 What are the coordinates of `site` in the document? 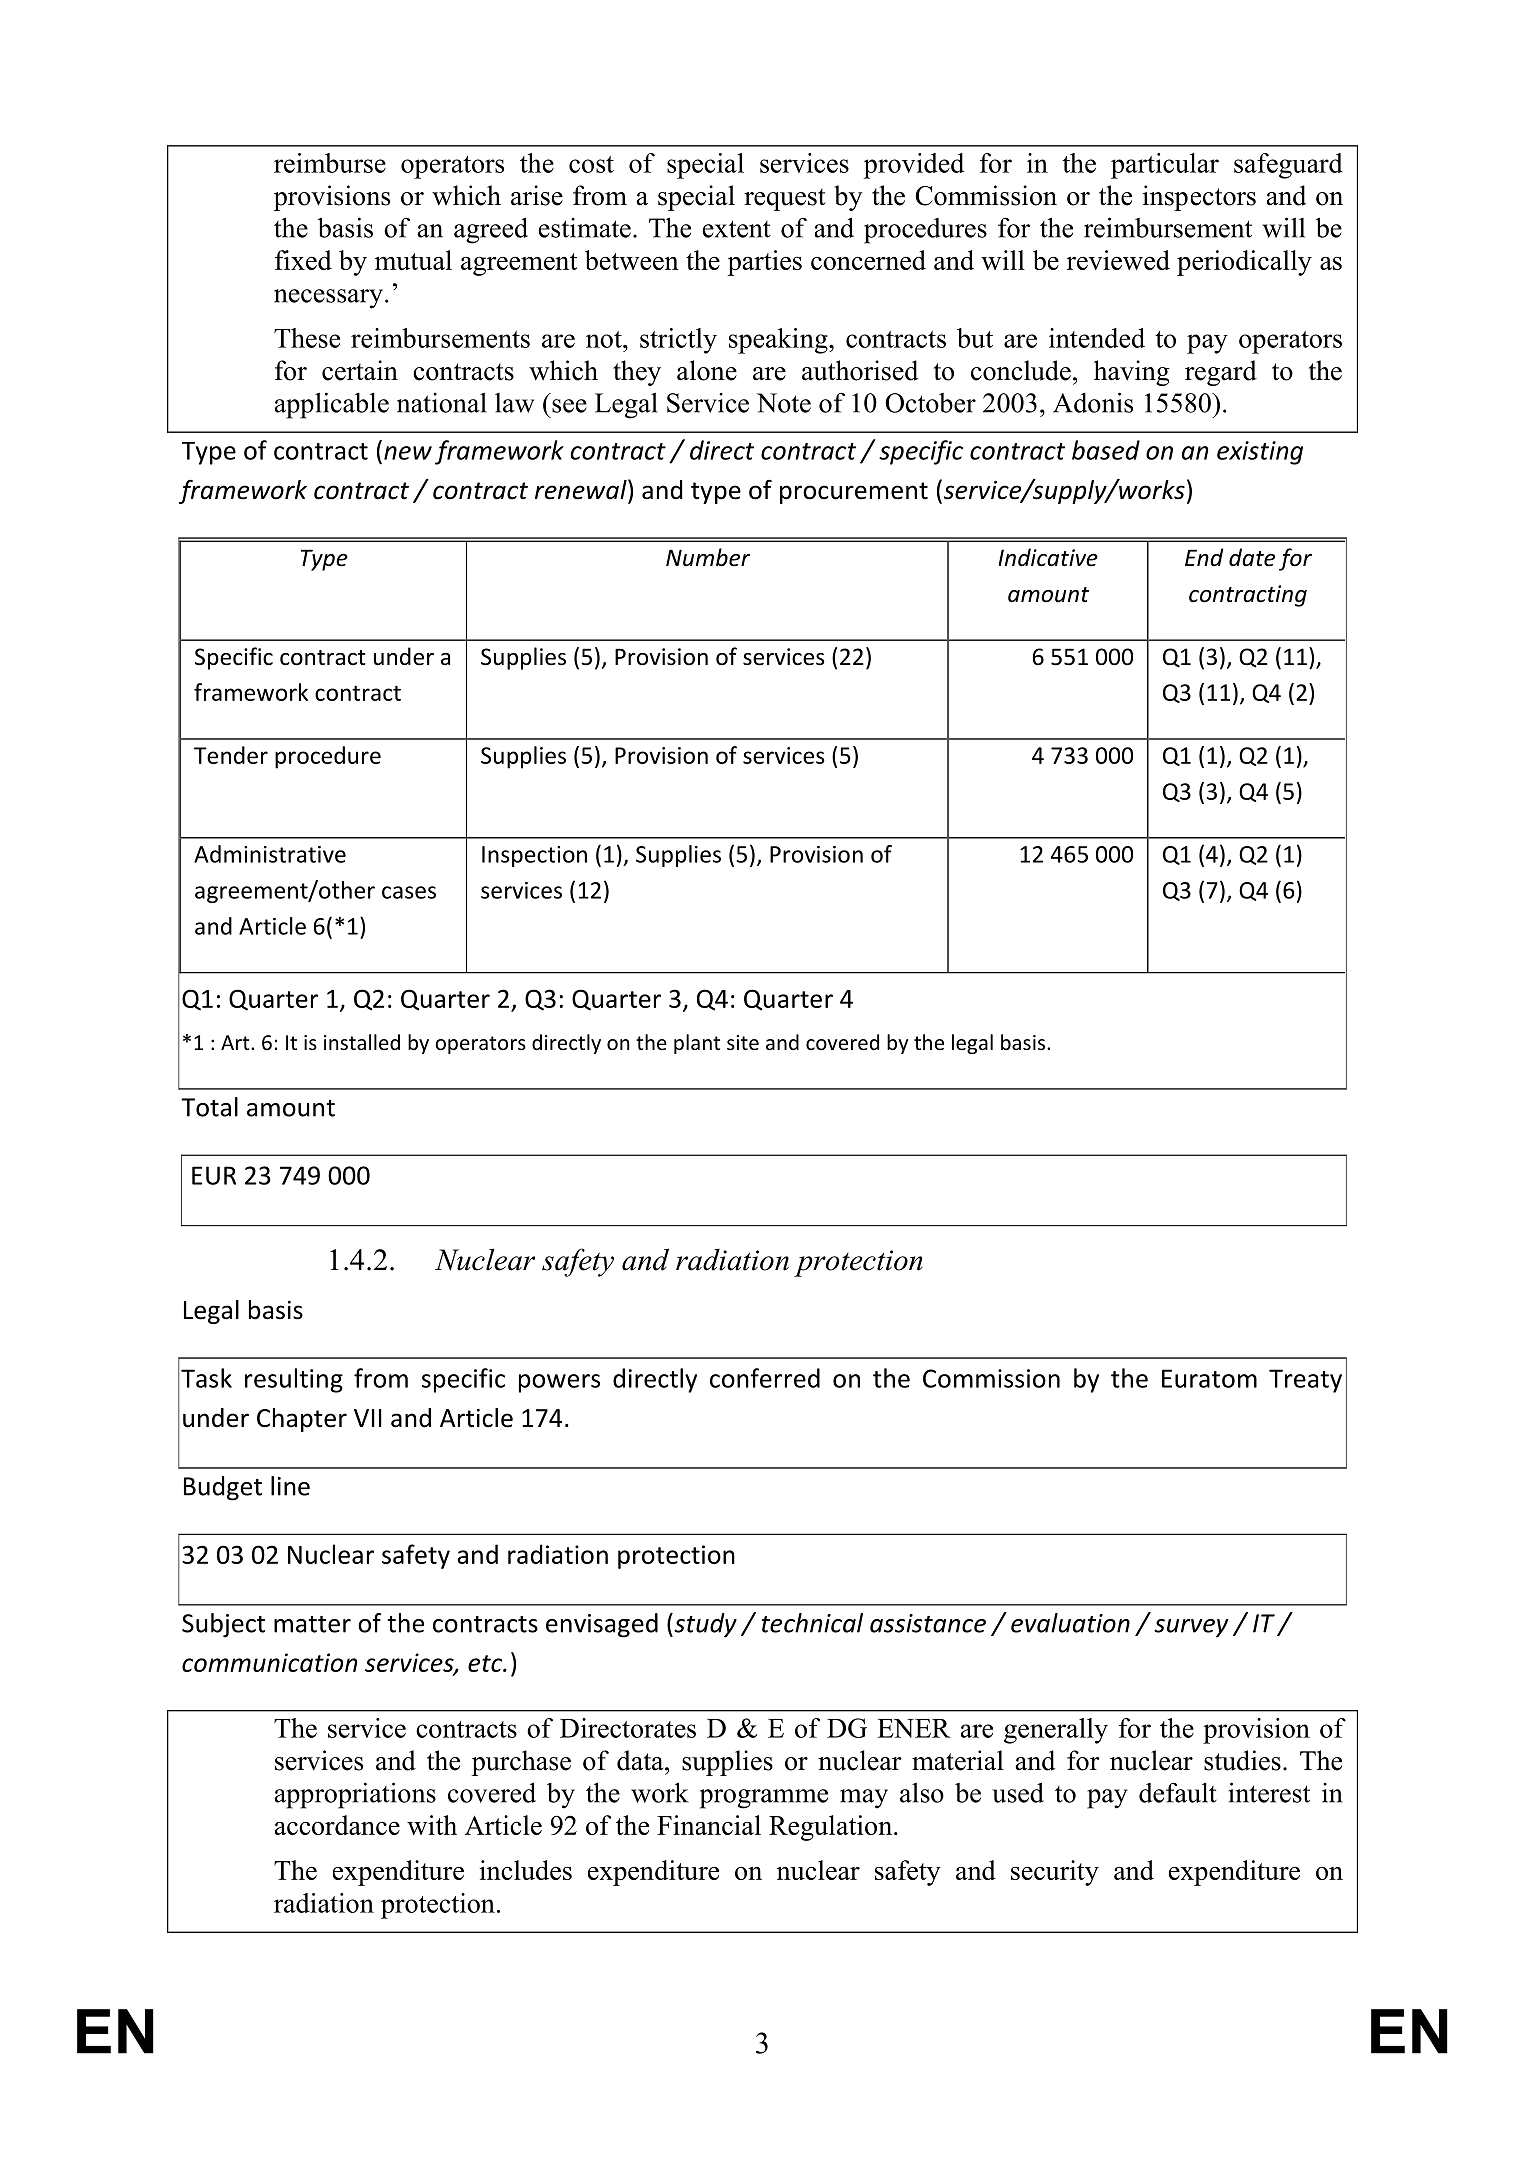 It's located at (743, 1043).
